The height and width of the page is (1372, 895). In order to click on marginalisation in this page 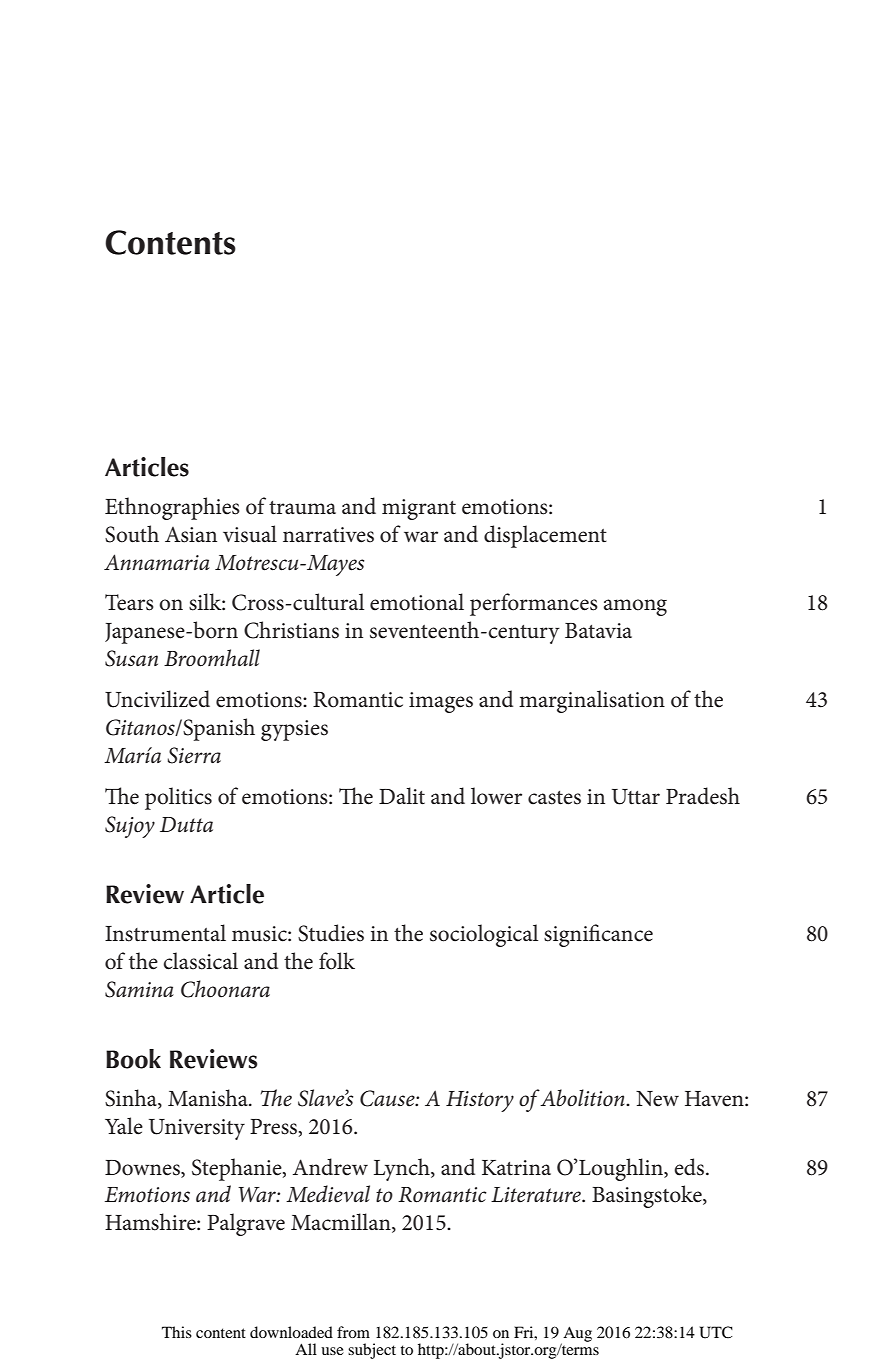, I will do `click(592, 701)`.
